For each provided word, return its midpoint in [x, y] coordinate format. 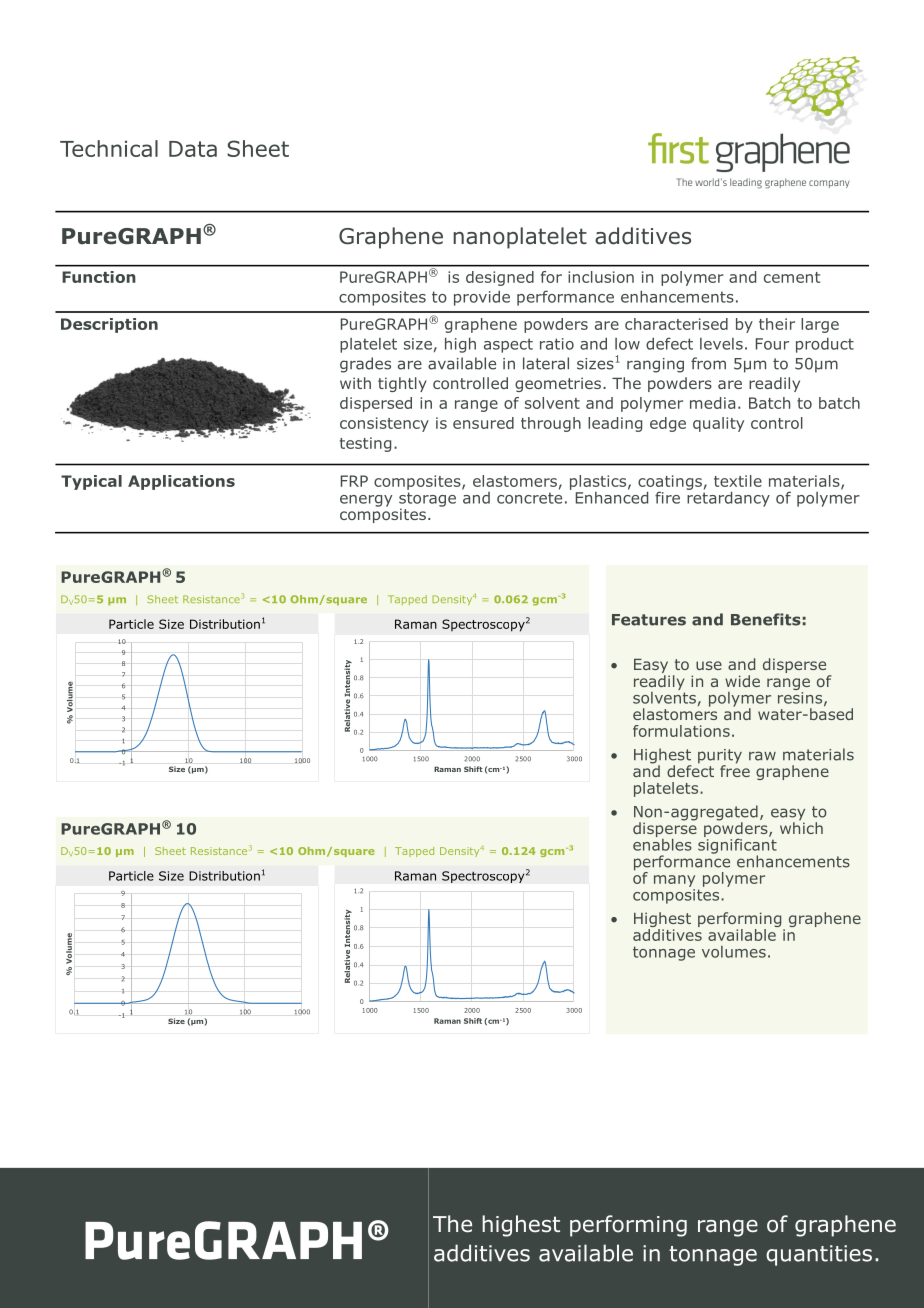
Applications [181, 482]
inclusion [601, 277]
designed [500, 278]
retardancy [728, 498]
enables [662, 843]
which [801, 827]
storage [427, 500]
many [674, 881]
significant [737, 846]
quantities [819, 1255]
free [735, 769]
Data [193, 149]
